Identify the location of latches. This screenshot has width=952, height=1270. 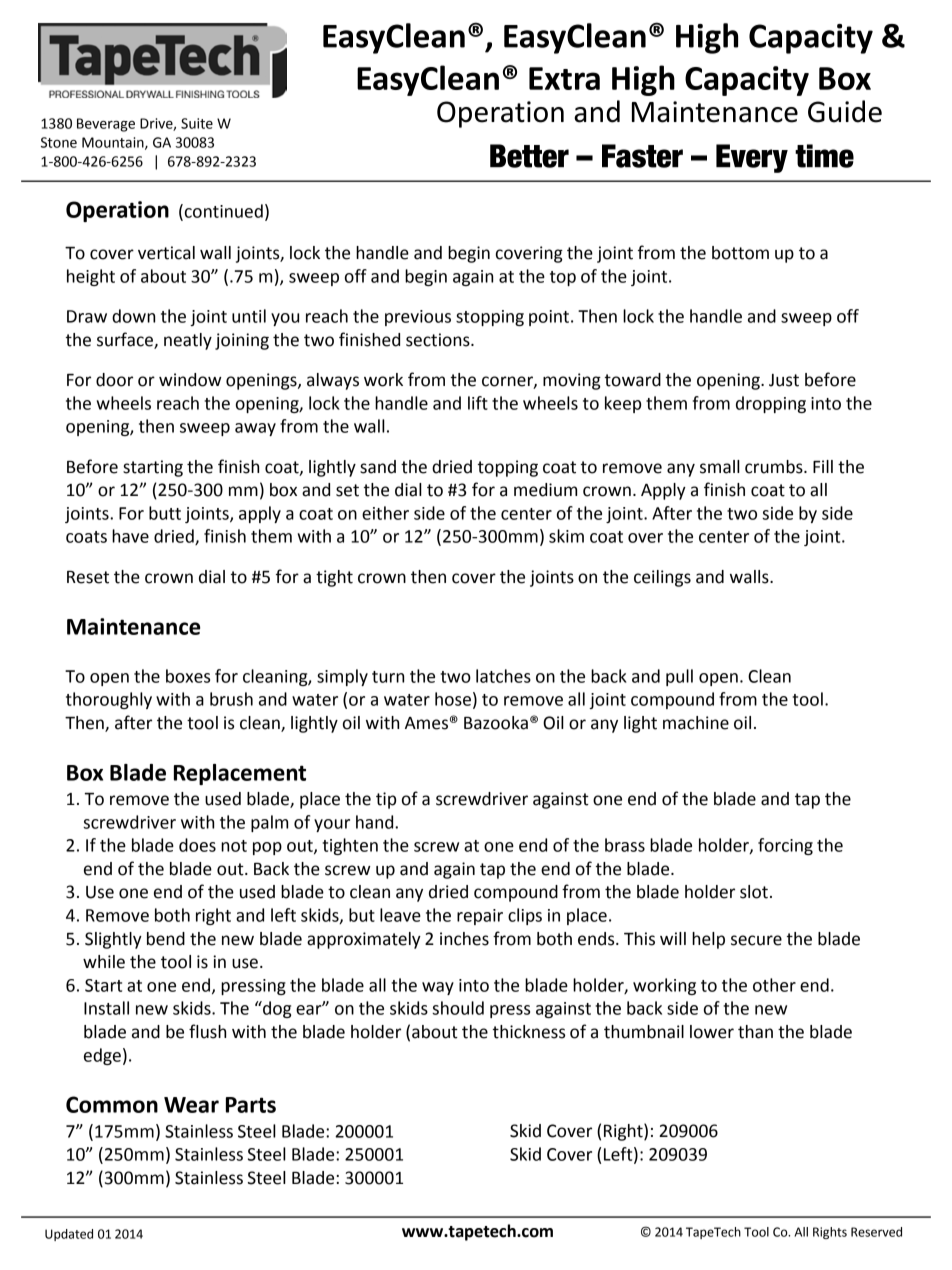
(503, 676).
